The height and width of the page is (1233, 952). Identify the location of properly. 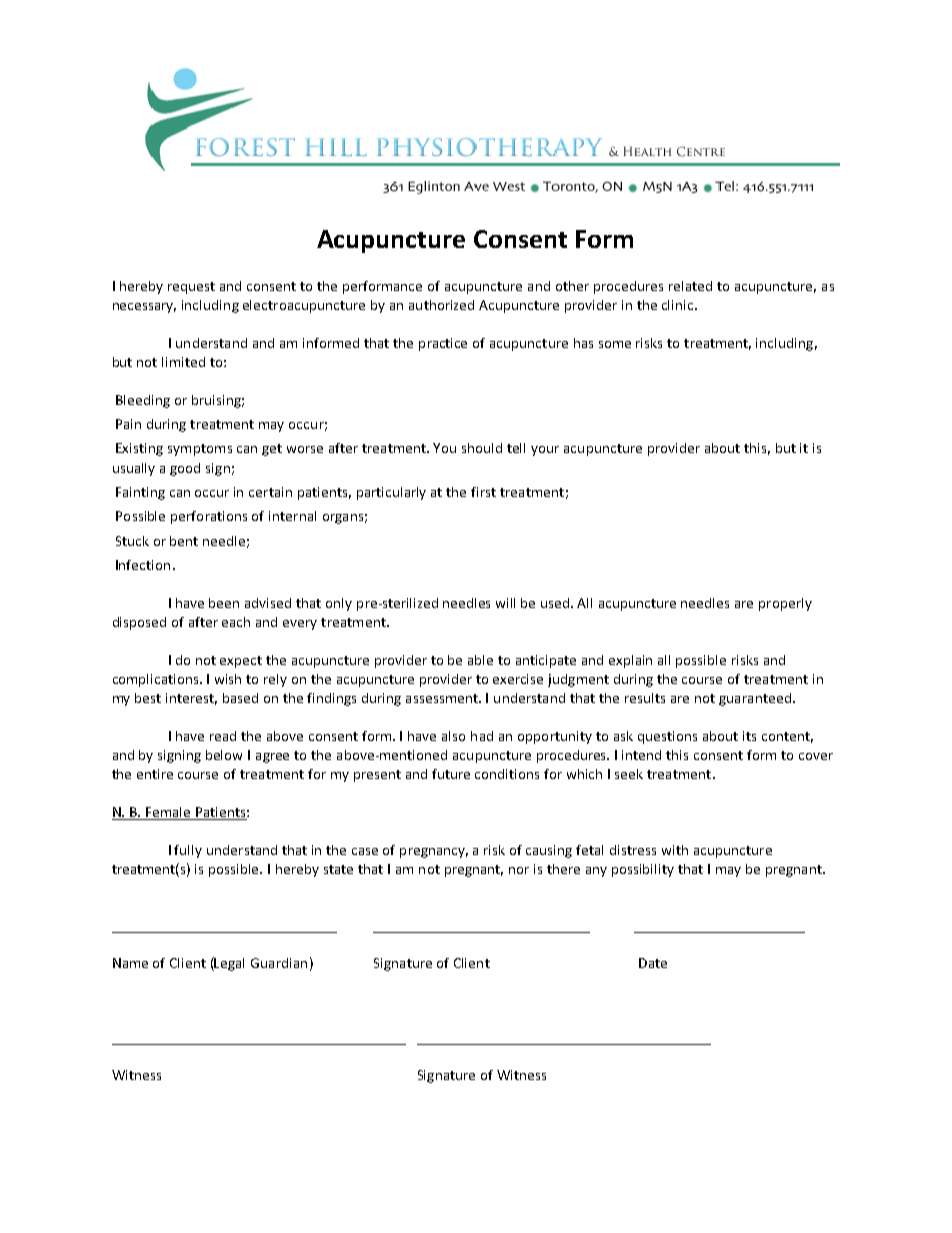
(785, 604).
